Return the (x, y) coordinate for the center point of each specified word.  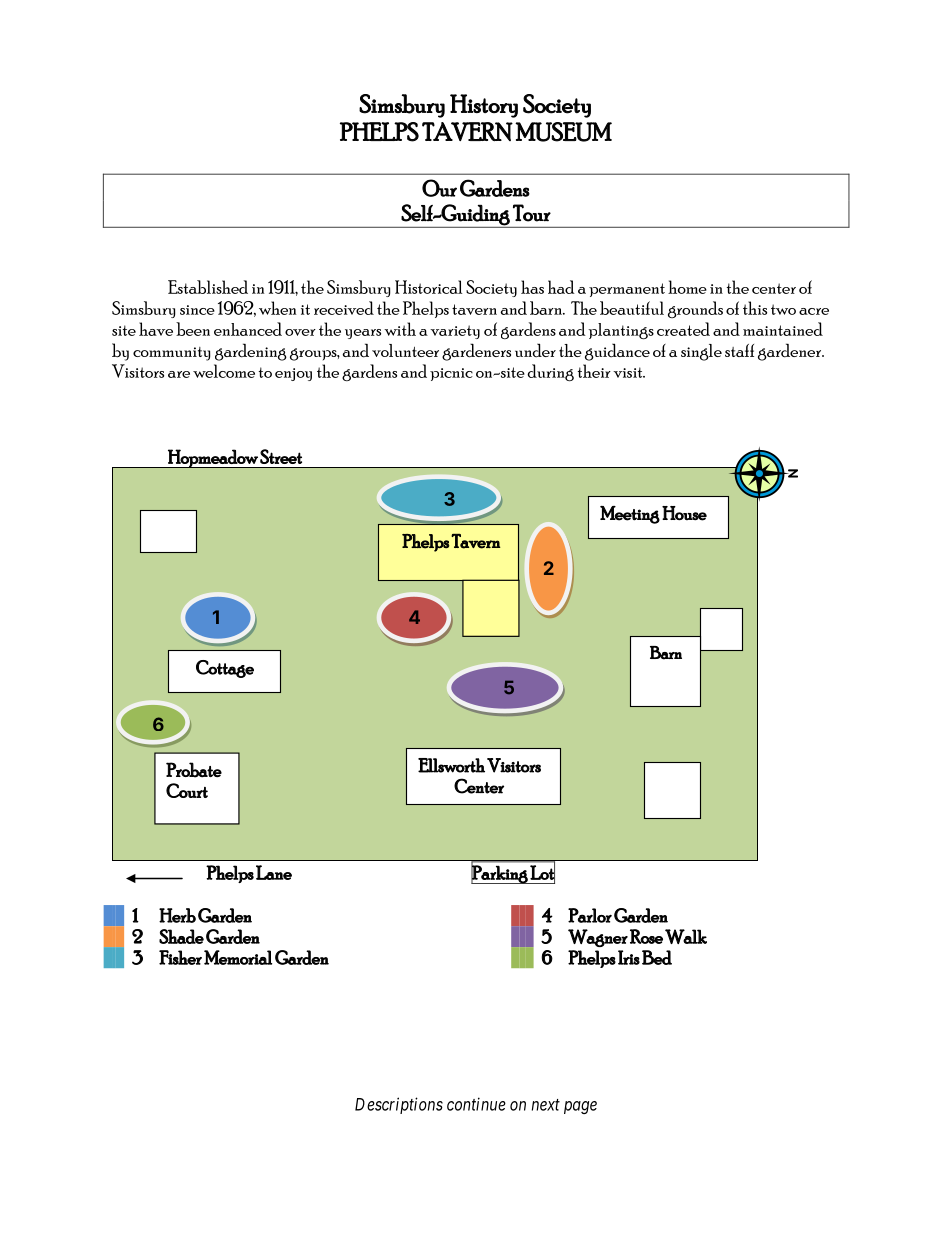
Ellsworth (451, 765)
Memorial (238, 957)
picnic (451, 374)
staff (739, 350)
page (580, 1107)
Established (208, 287)
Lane (274, 872)
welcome (224, 371)
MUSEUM (563, 132)
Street (281, 456)
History (484, 106)
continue (476, 1104)
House (684, 513)
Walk (686, 936)
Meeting (630, 515)
